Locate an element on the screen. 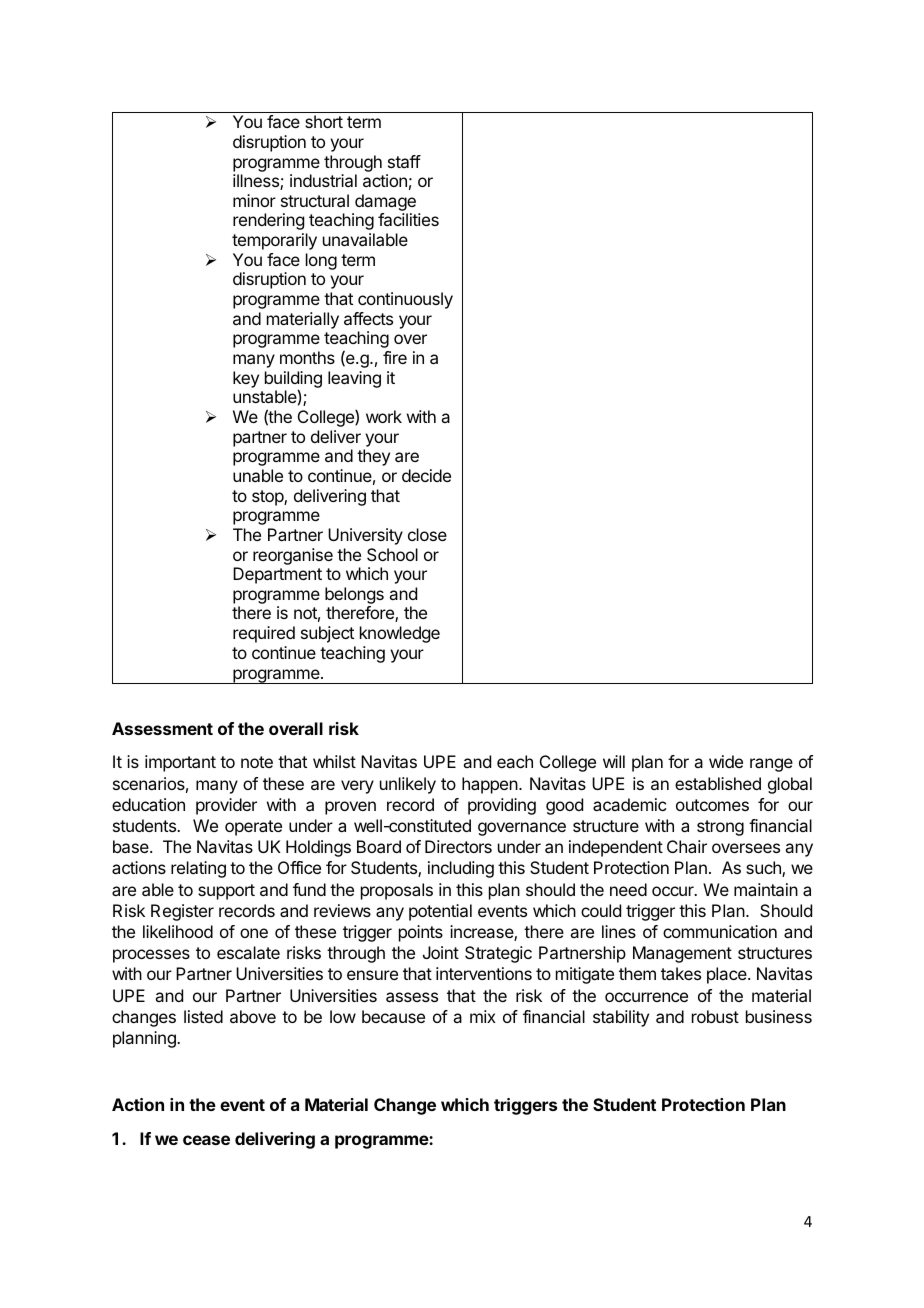 The width and height of the screenshot is (924, 1308). key is located at coordinates (246, 379).
